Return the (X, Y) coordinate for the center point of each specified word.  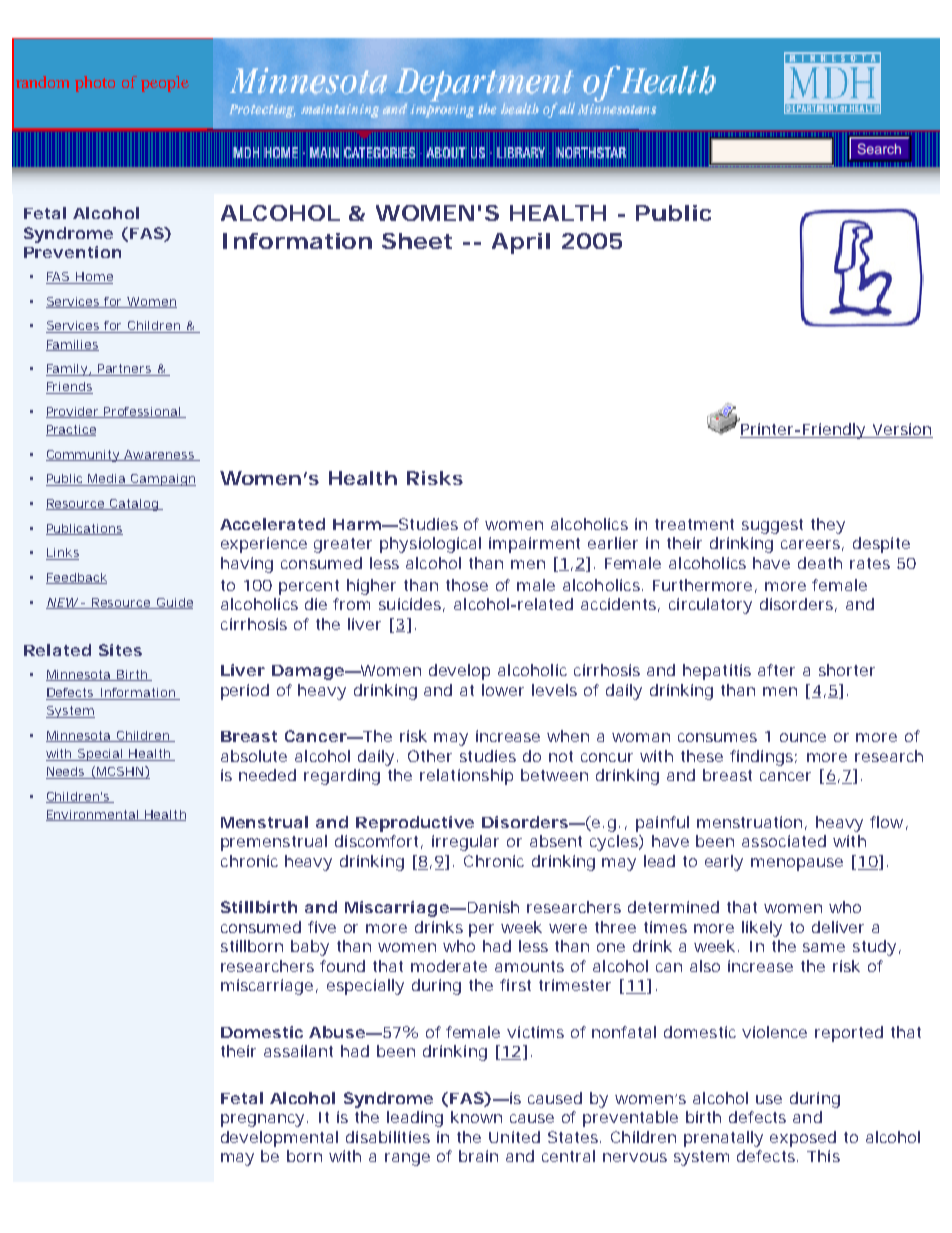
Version (901, 430)
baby (310, 948)
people (165, 84)
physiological (430, 545)
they (828, 526)
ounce (803, 737)
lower (503, 690)
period (245, 692)
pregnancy (262, 1120)
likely (762, 929)
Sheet (417, 241)
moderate (449, 966)
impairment (534, 545)
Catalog (133, 505)
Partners (124, 370)
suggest (772, 526)
